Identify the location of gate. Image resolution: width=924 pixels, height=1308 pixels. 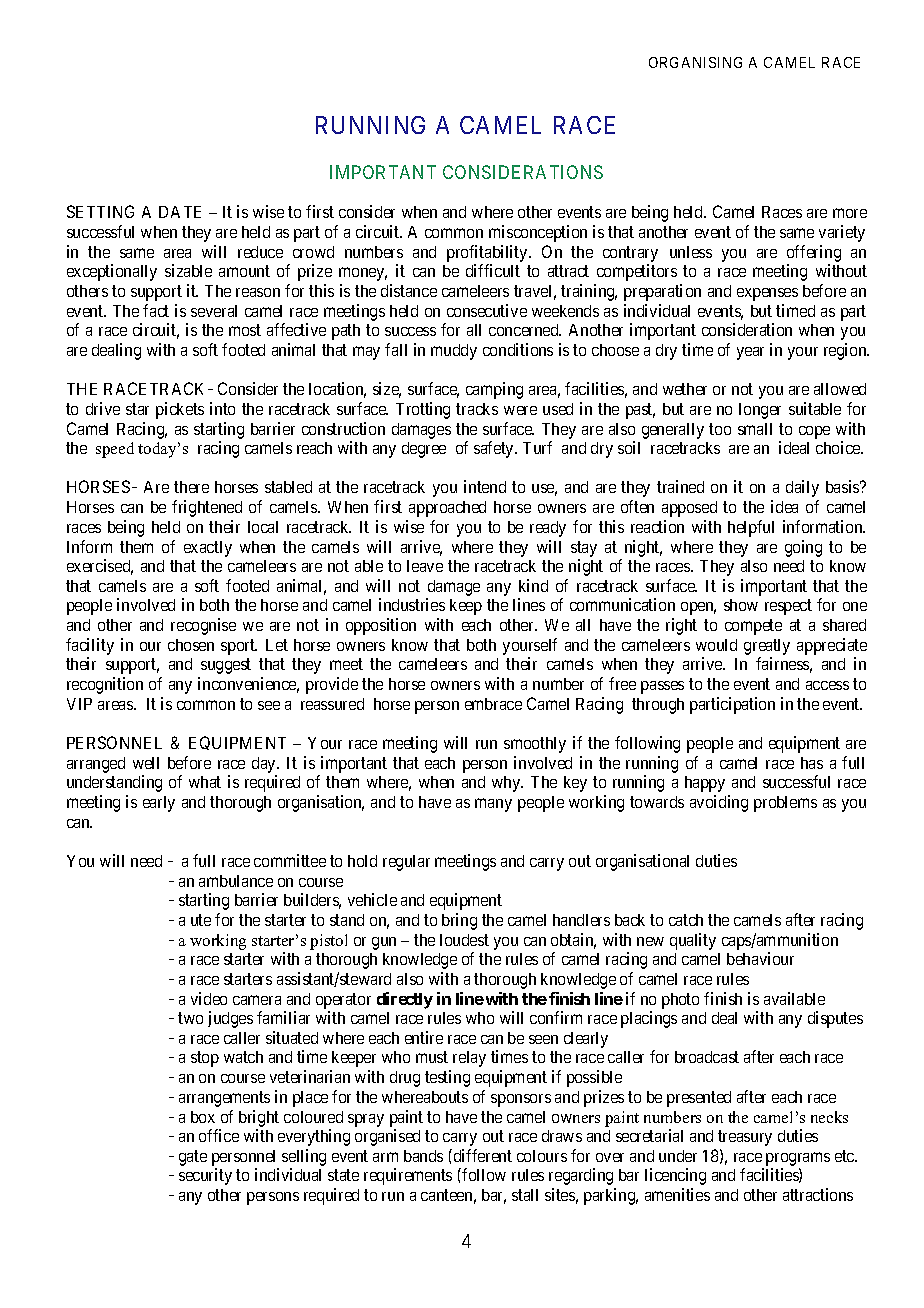
(193, 1158).
